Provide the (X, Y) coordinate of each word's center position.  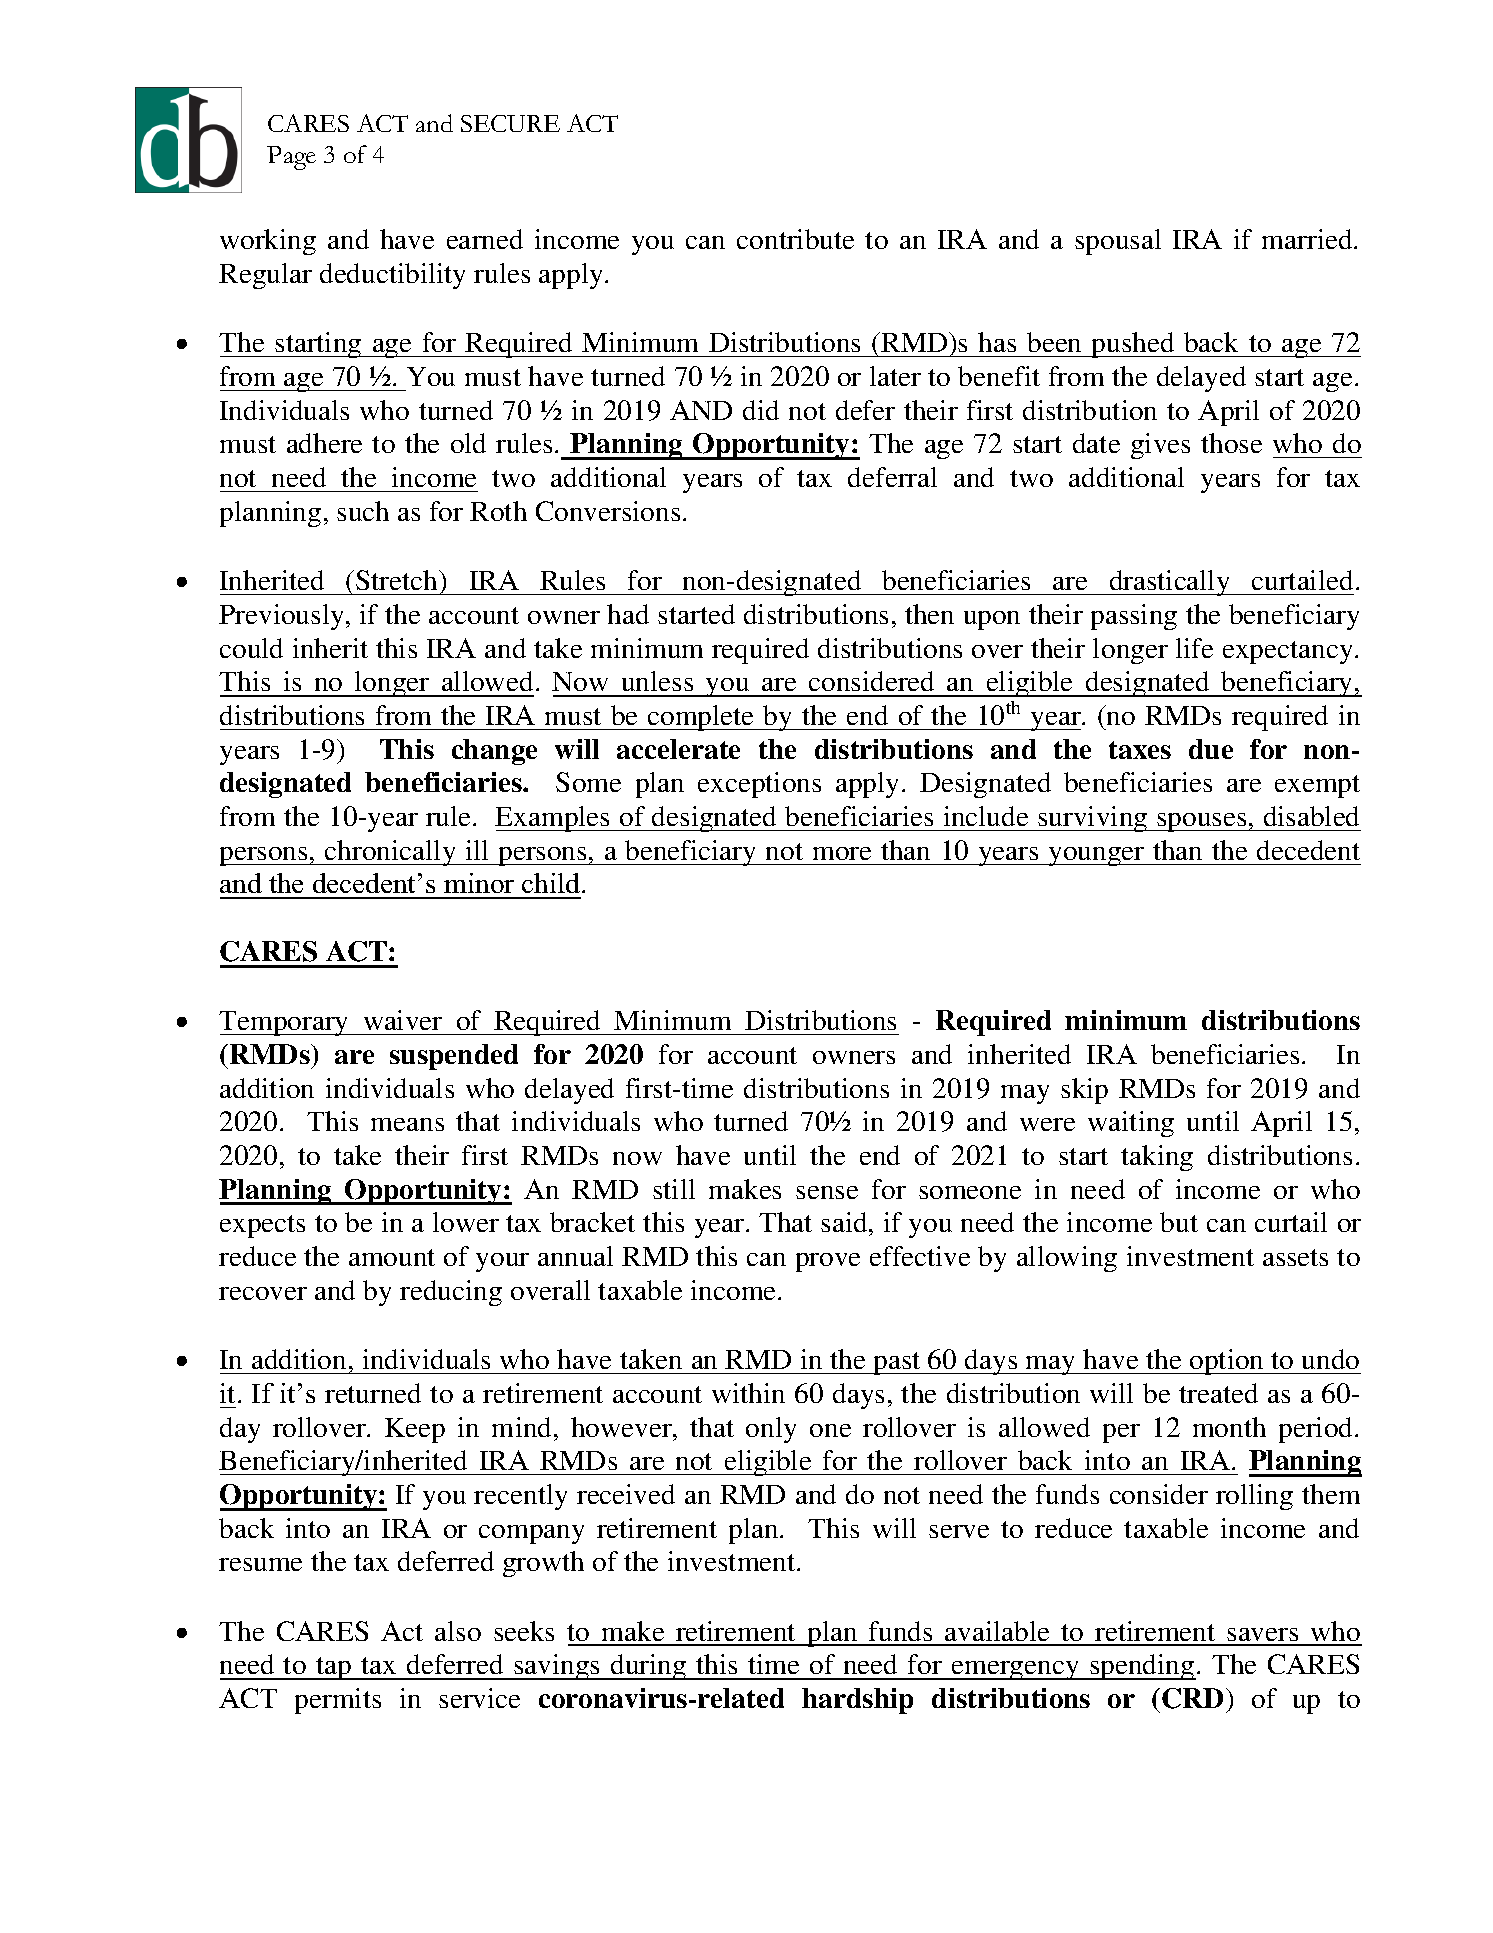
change (494, 752)
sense (827, 1192)
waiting (1131, 1124)
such (363, 511)
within (748, 1393)
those (1231, 443)
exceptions (759, 785)
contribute (795, 239)
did (761, 410)
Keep (415, 1430)
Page (291, 158)
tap (334, 1668)
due (1211, 749)
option (1227, 1362)
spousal (1118, 242)
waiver (403, 1020)
